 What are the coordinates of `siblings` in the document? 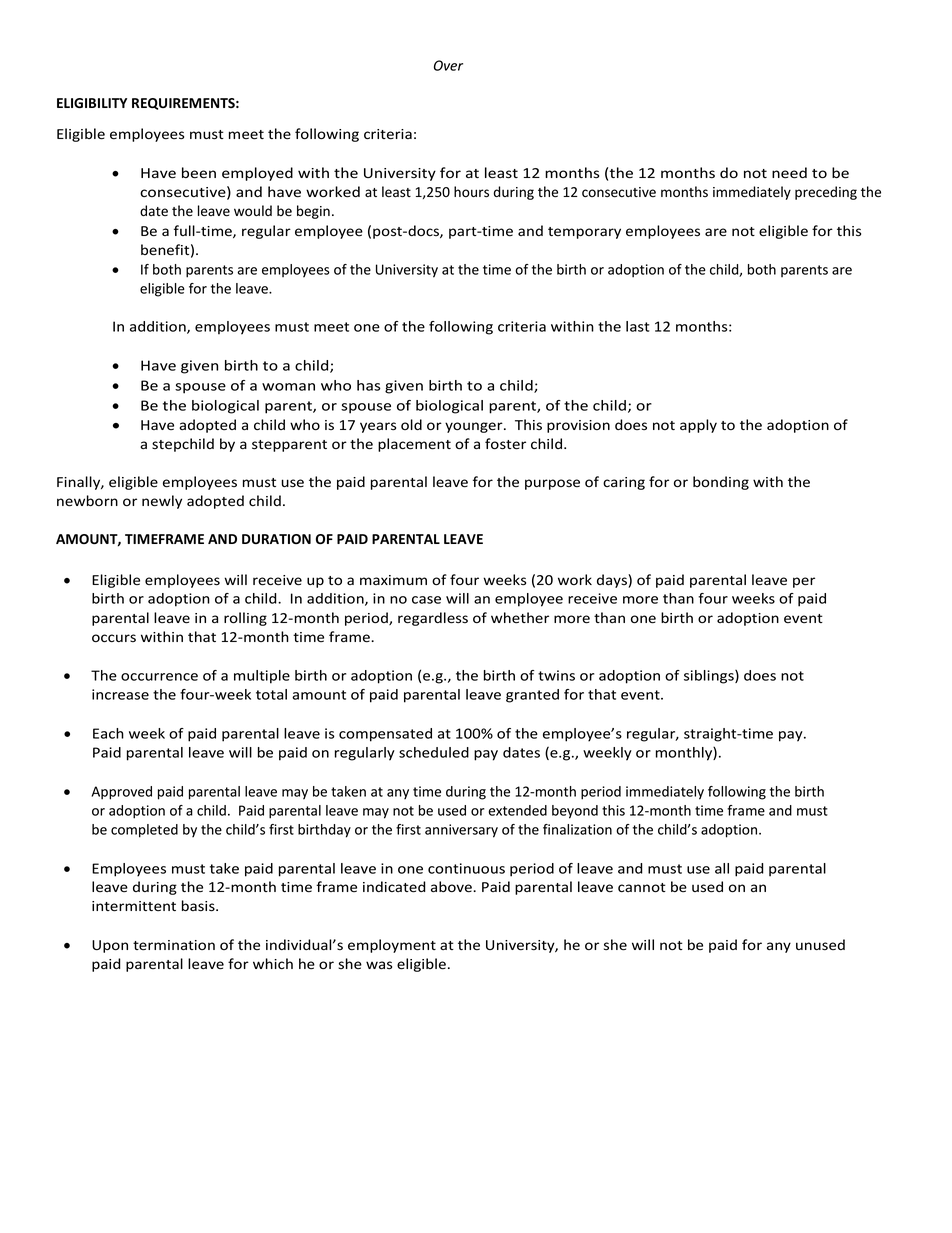 It's located at (710, 677).
